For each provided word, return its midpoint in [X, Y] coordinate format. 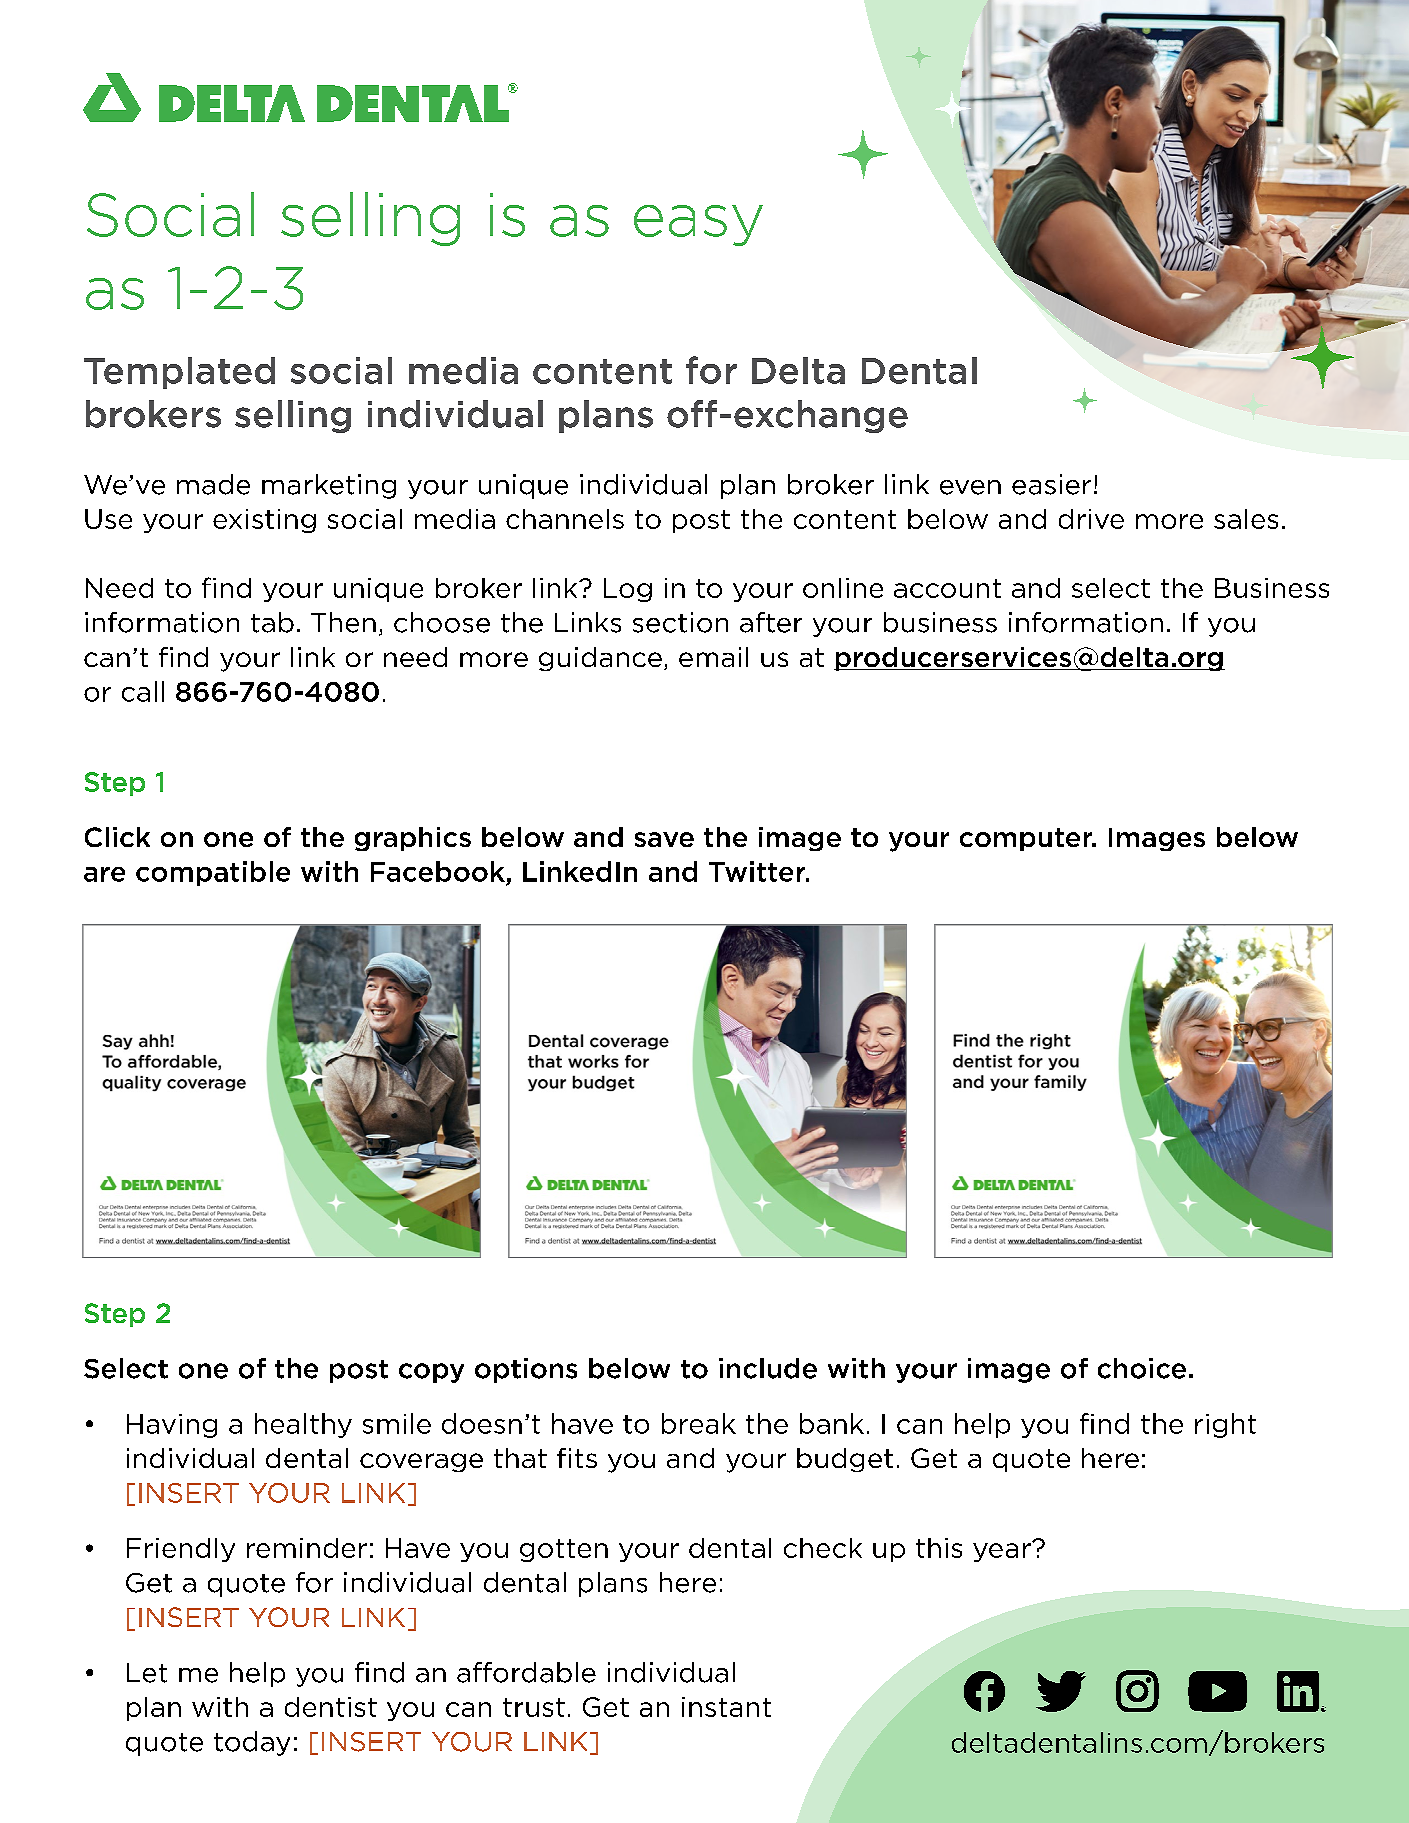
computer [1027, 839]
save [664, 839]
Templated [179, 373]
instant [726, 1707]
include [768, 1368]
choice [1142, 1368]
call [143, 691]
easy [698, 225]
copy [431, 1373]
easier [1051, 484]
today [252, 1743]
